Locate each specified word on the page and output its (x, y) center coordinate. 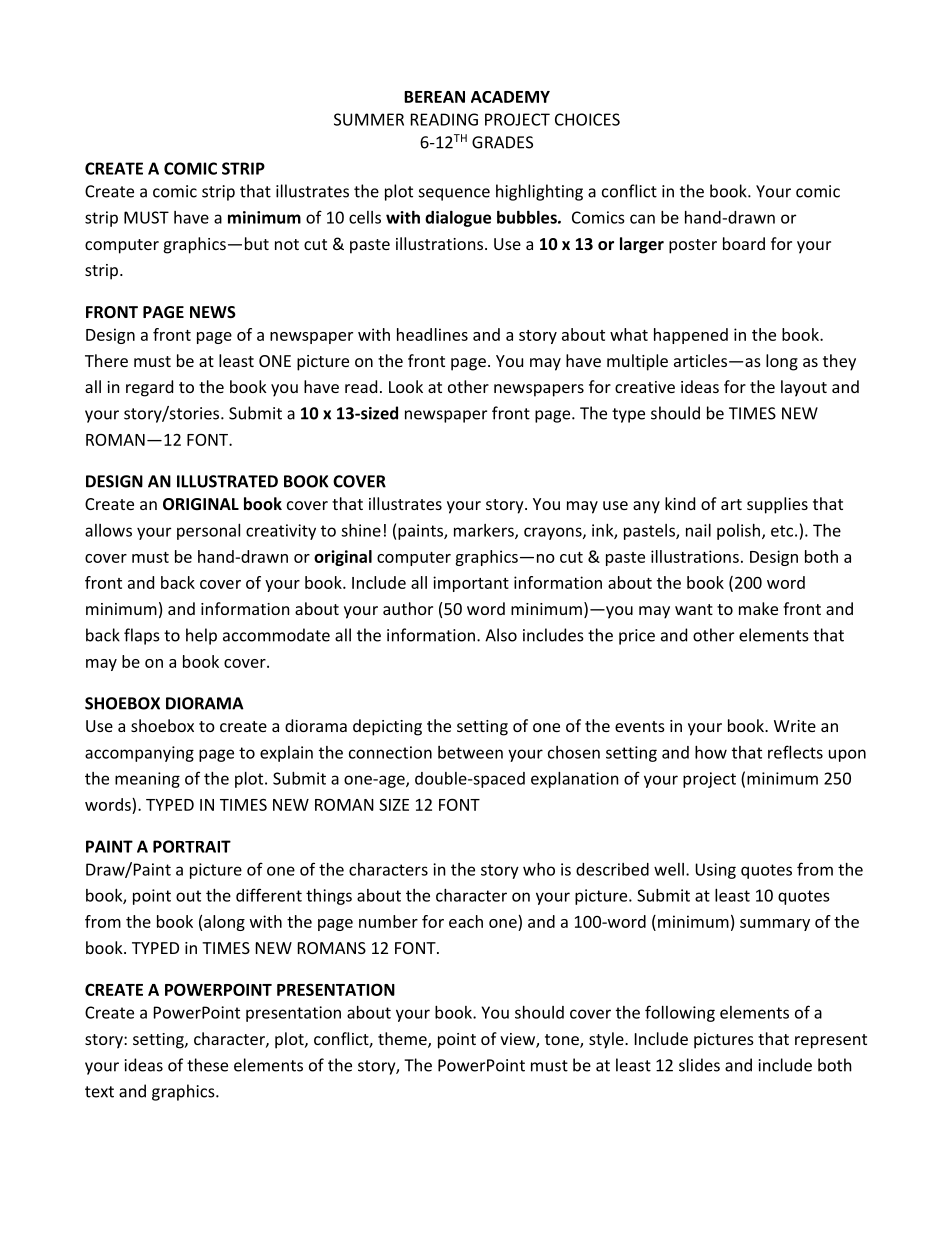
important (471, 584)
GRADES (502, 142)
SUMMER (369, 119)
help (201, 636)
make (758, 608)
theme (403, 1040)
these (207, 1065)
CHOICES (587, 119)
